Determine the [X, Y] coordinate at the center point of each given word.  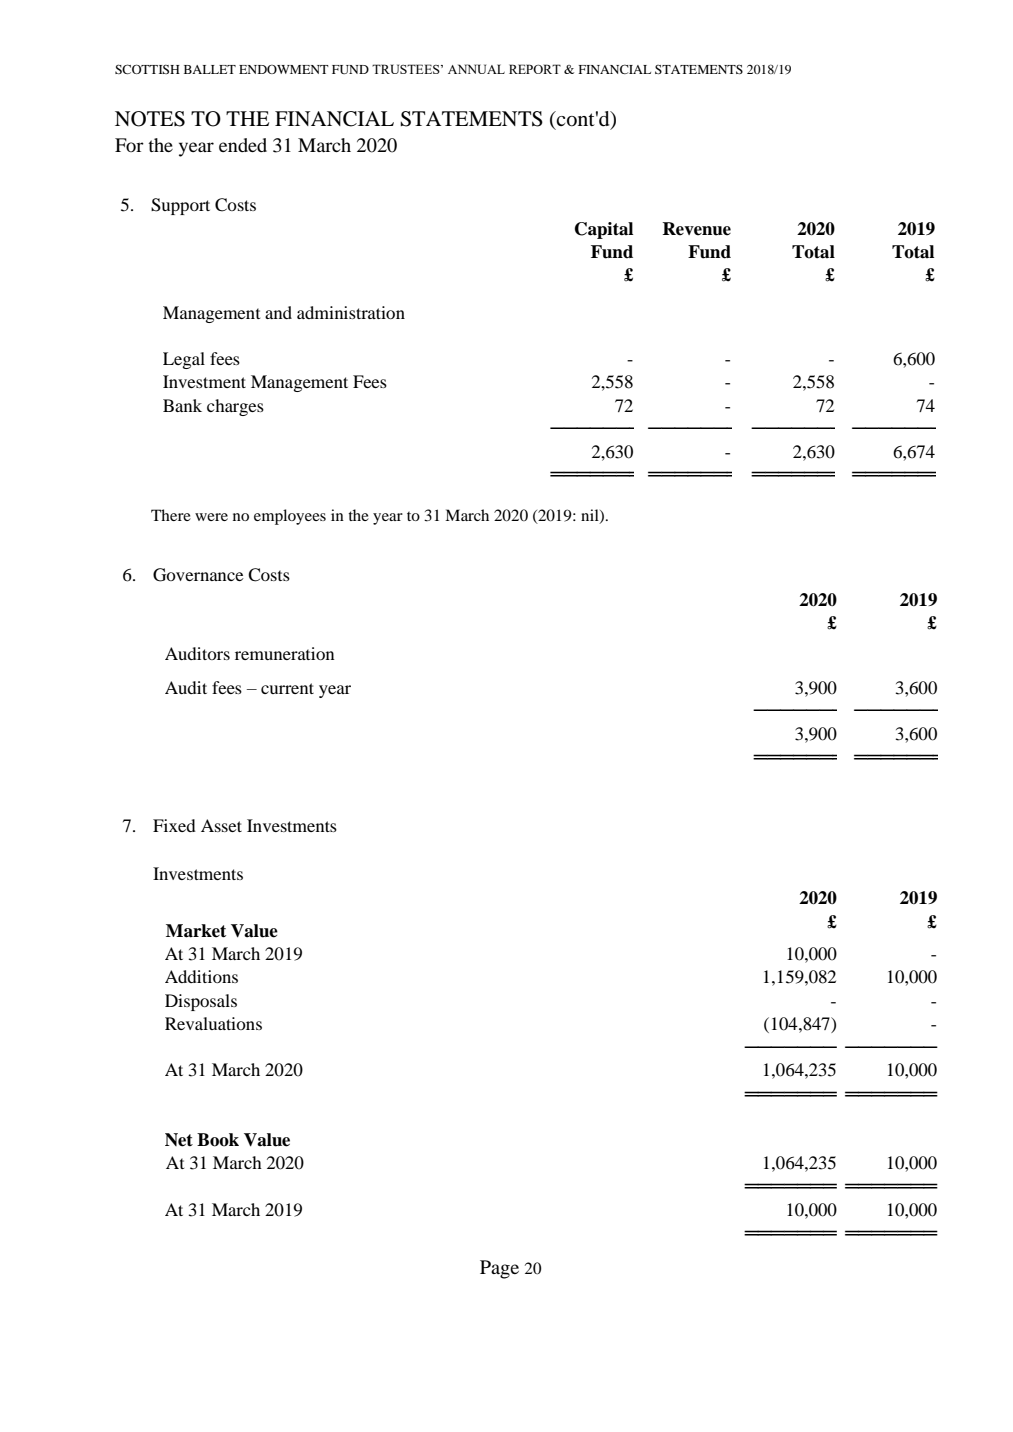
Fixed [174, 825]
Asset [221, 825]
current [287, 688]
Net [179, 1140]
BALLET [210, 69]
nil [591, 516]
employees [290, 517]
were [211, 517]
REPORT [535, 69]
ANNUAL [476, 69]
